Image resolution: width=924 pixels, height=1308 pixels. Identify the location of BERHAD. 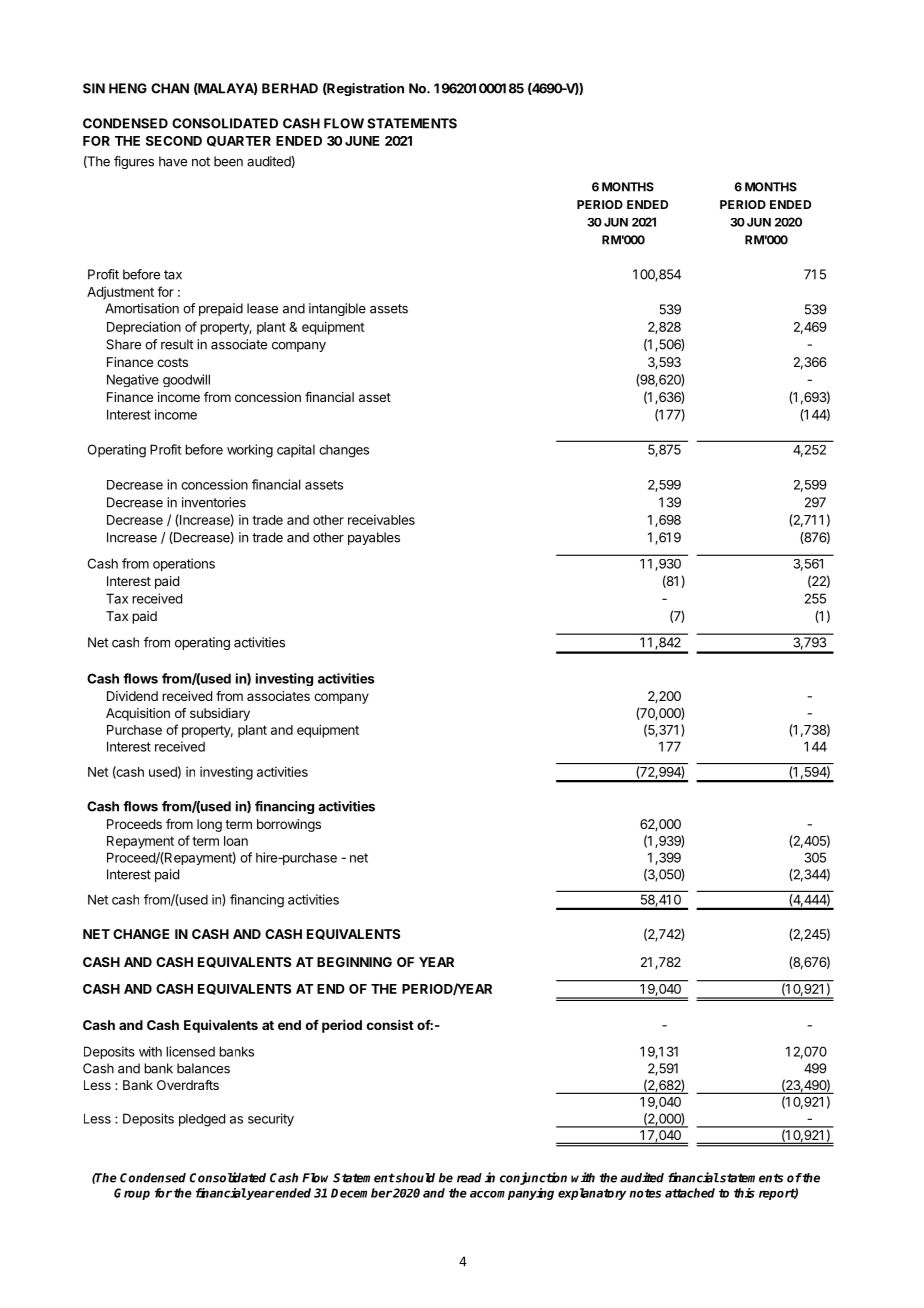
(290, 88).
